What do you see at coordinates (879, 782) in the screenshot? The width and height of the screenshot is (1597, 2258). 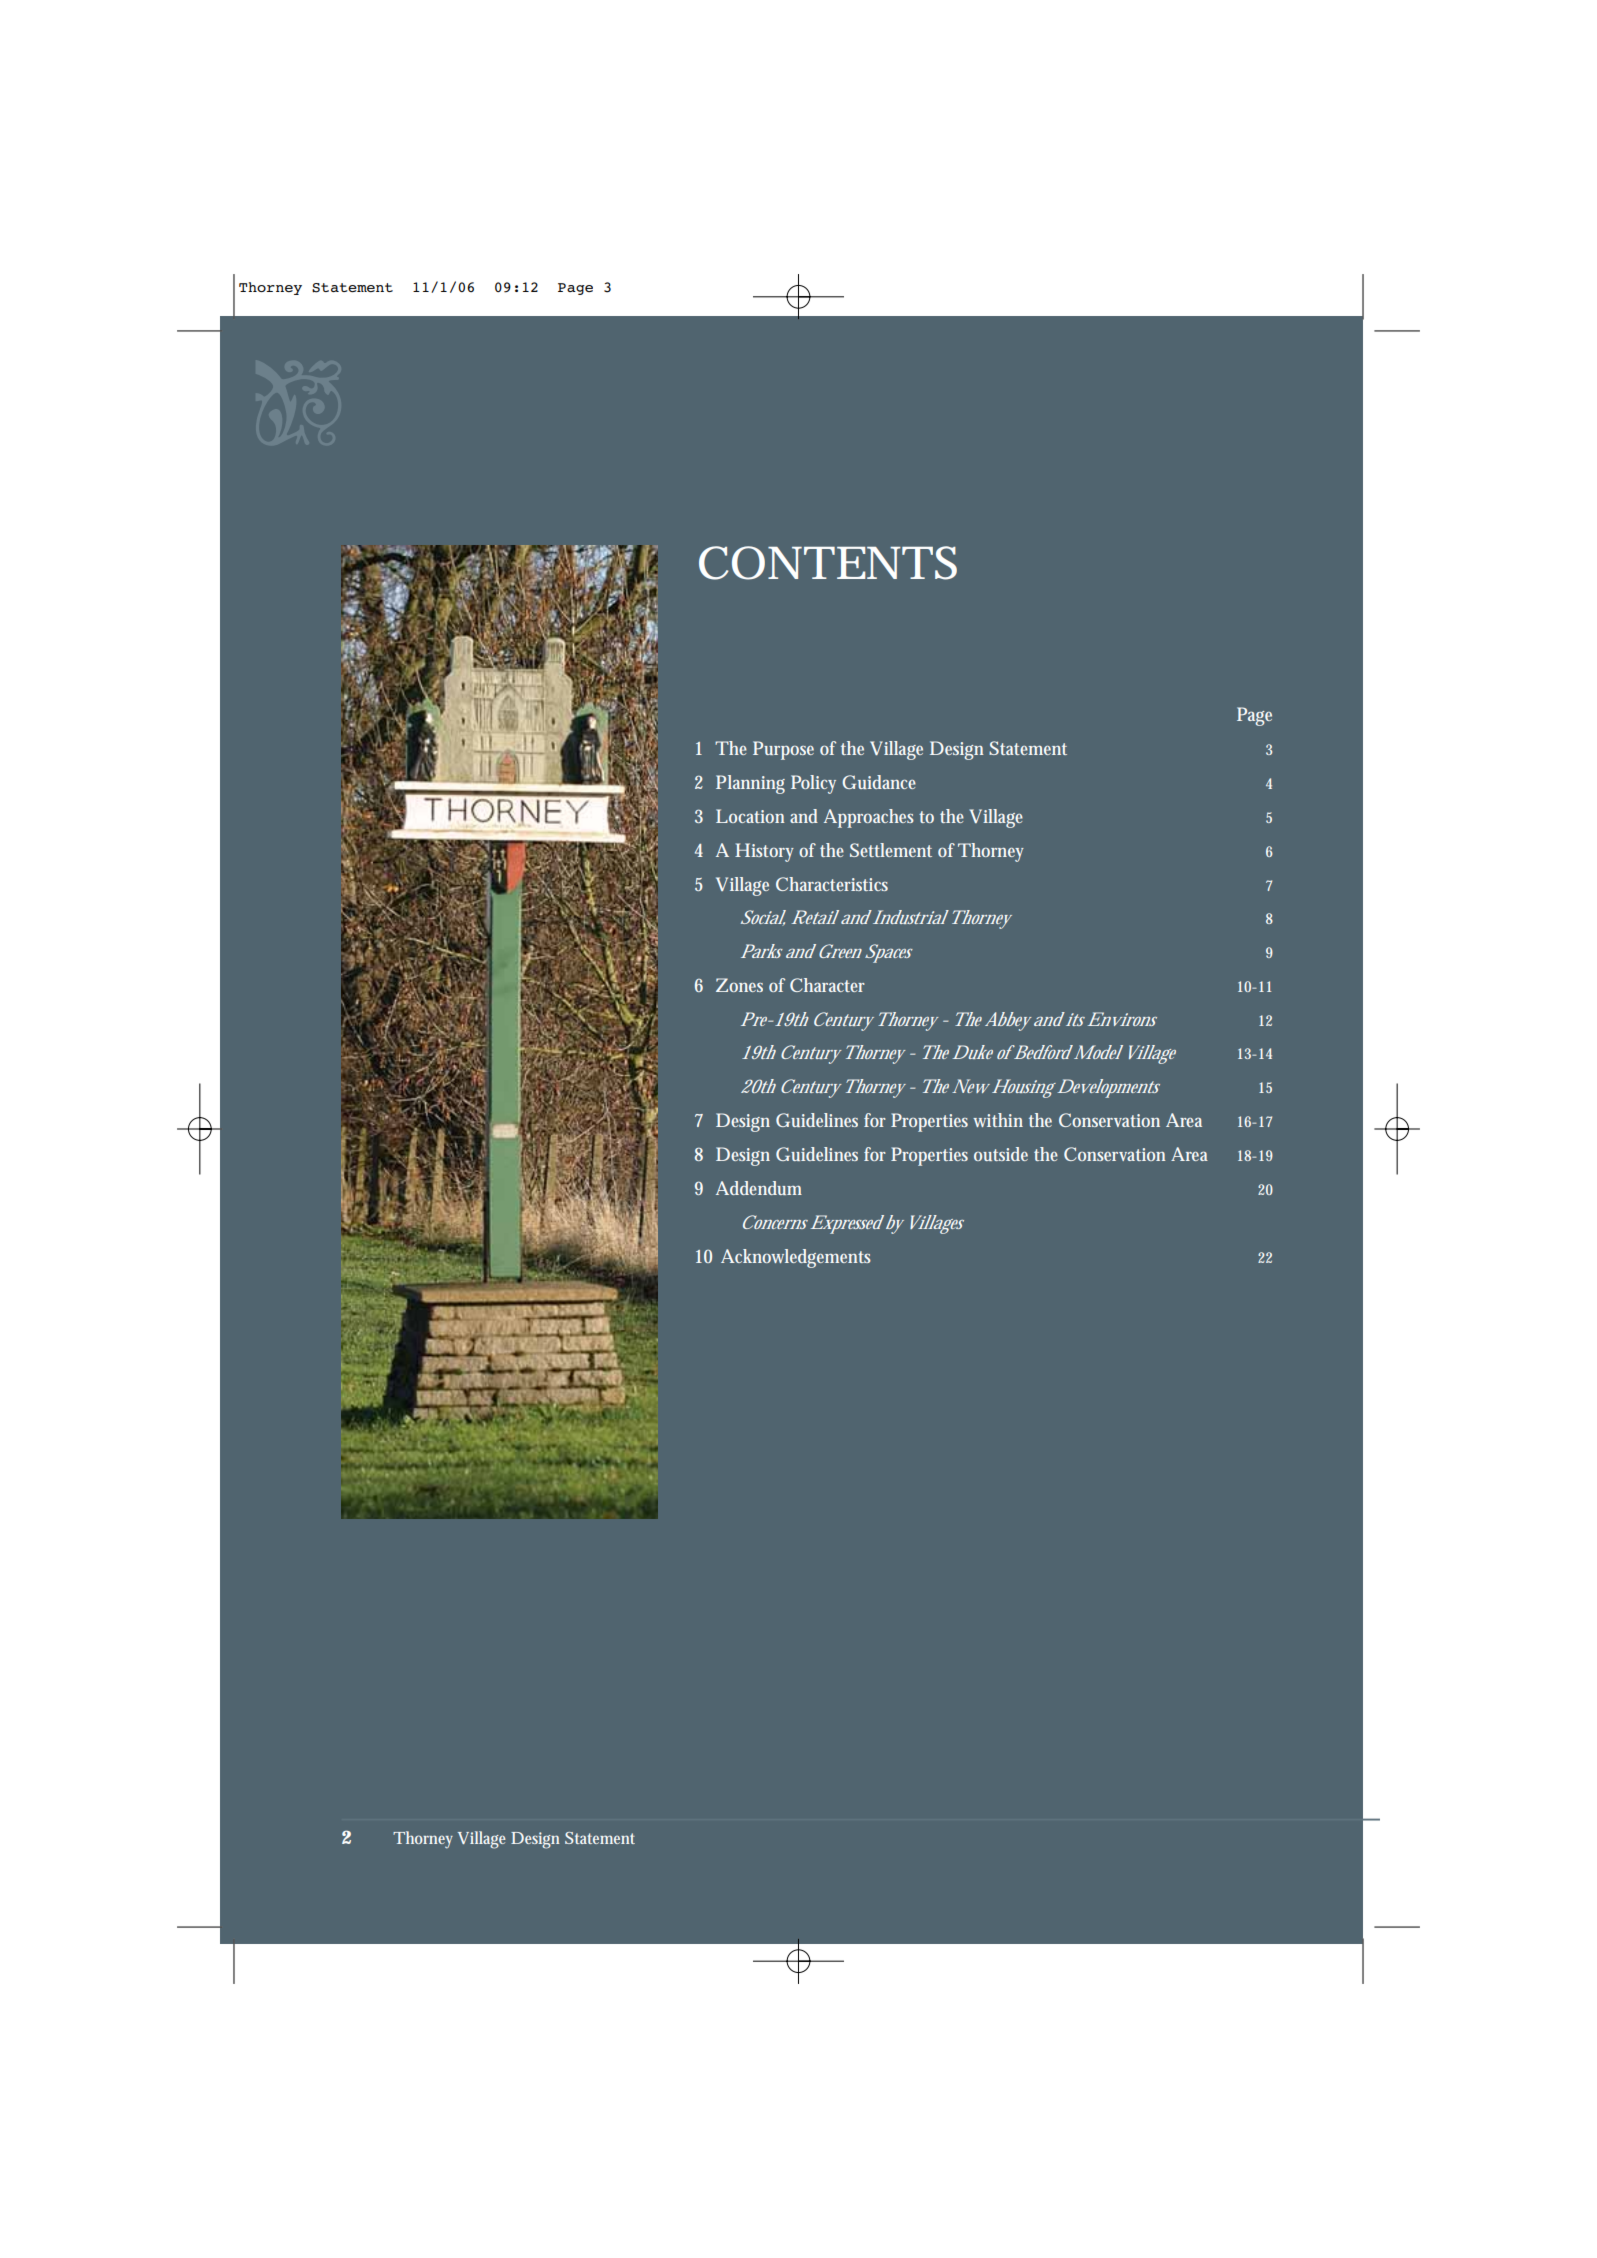 I see `Guidance` at bounding box center [879, 782].
